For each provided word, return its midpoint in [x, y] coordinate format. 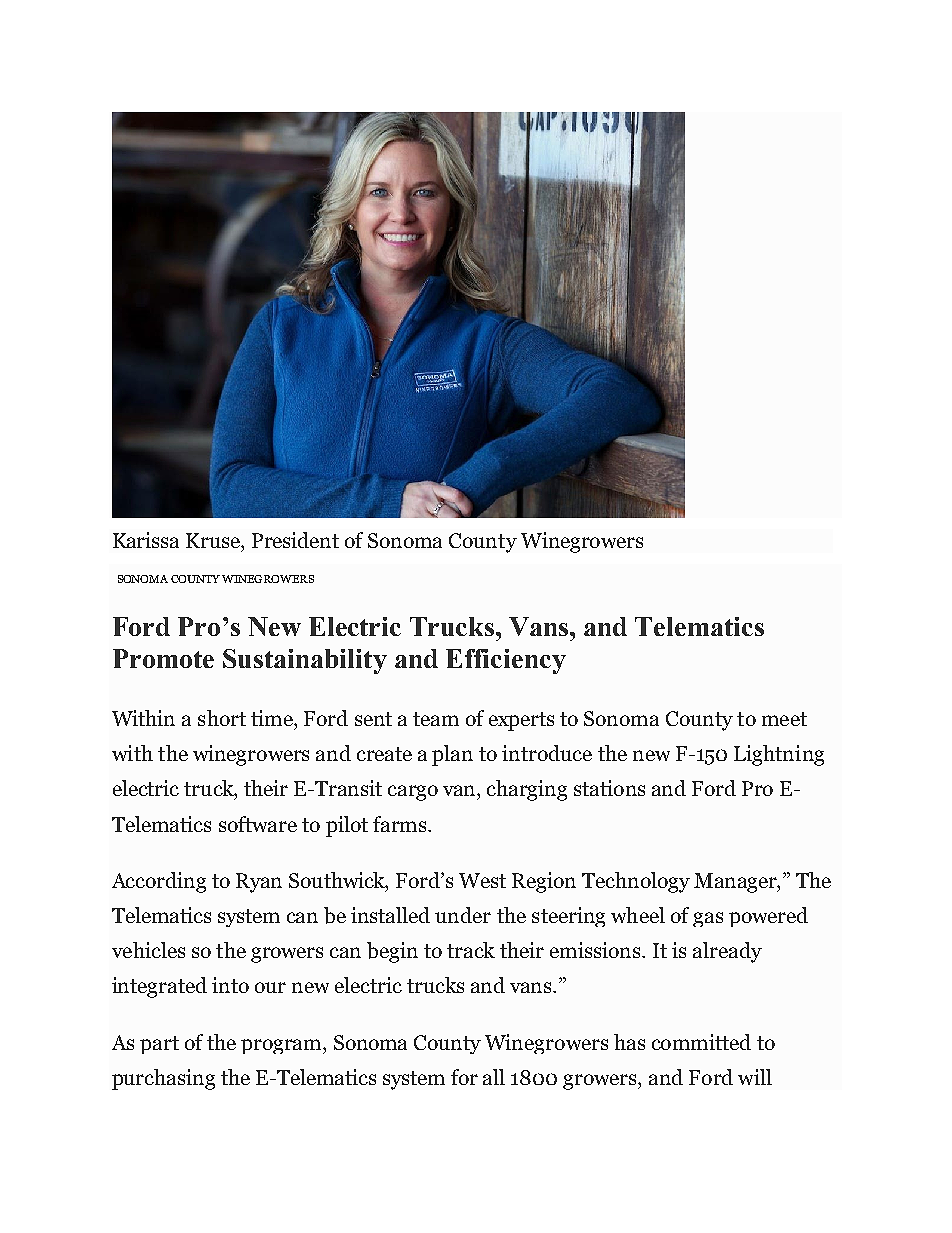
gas [708, 919]
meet [784, 719]
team [436, 719]
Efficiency [506, 661]
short [222, 718]
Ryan [259, 883]
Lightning [779, 755]
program [282, 1046]
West [482, 880]
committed [701, 1042]
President [295, 540]
